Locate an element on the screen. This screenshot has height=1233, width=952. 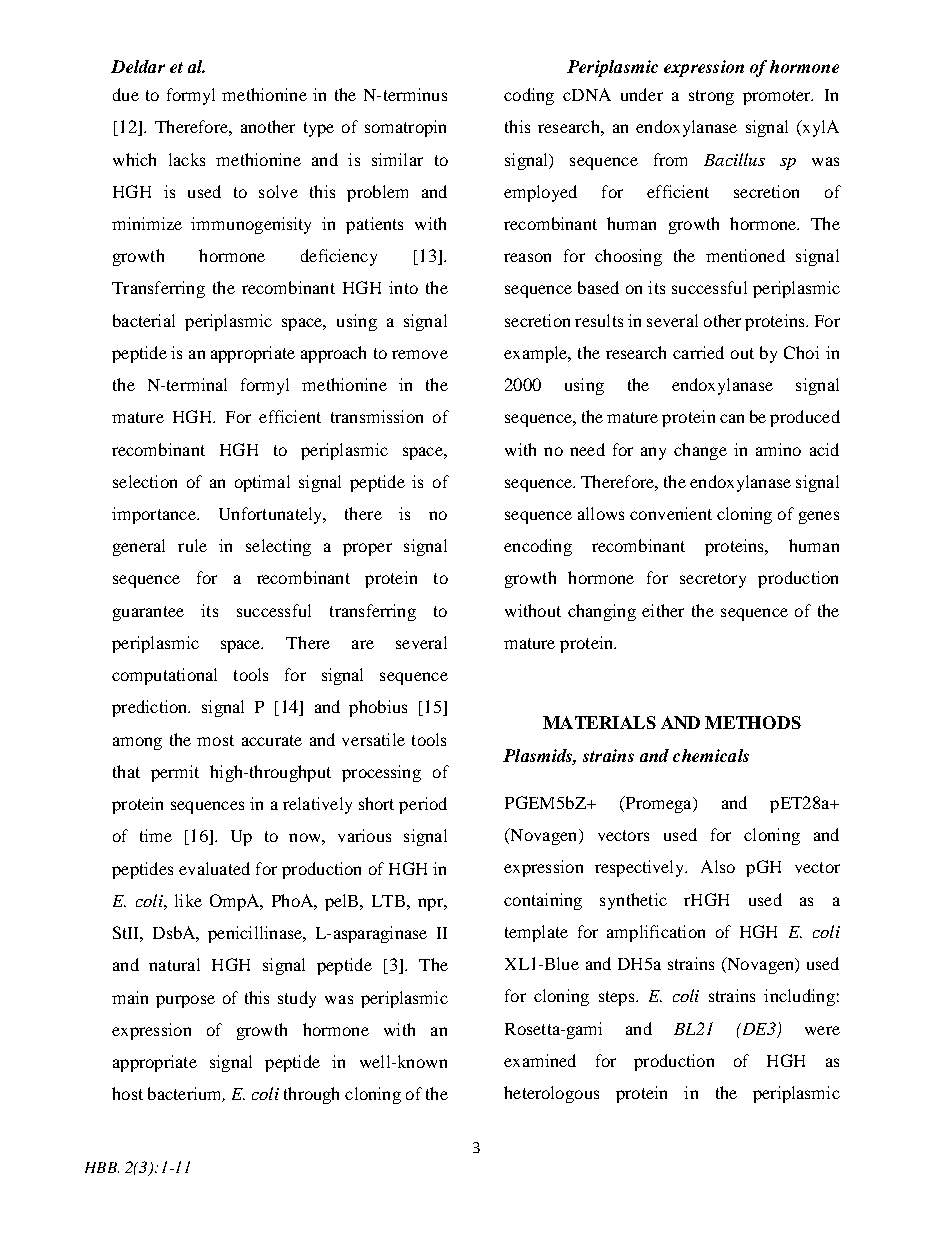
examined is located at coordinates (540, 1060).
